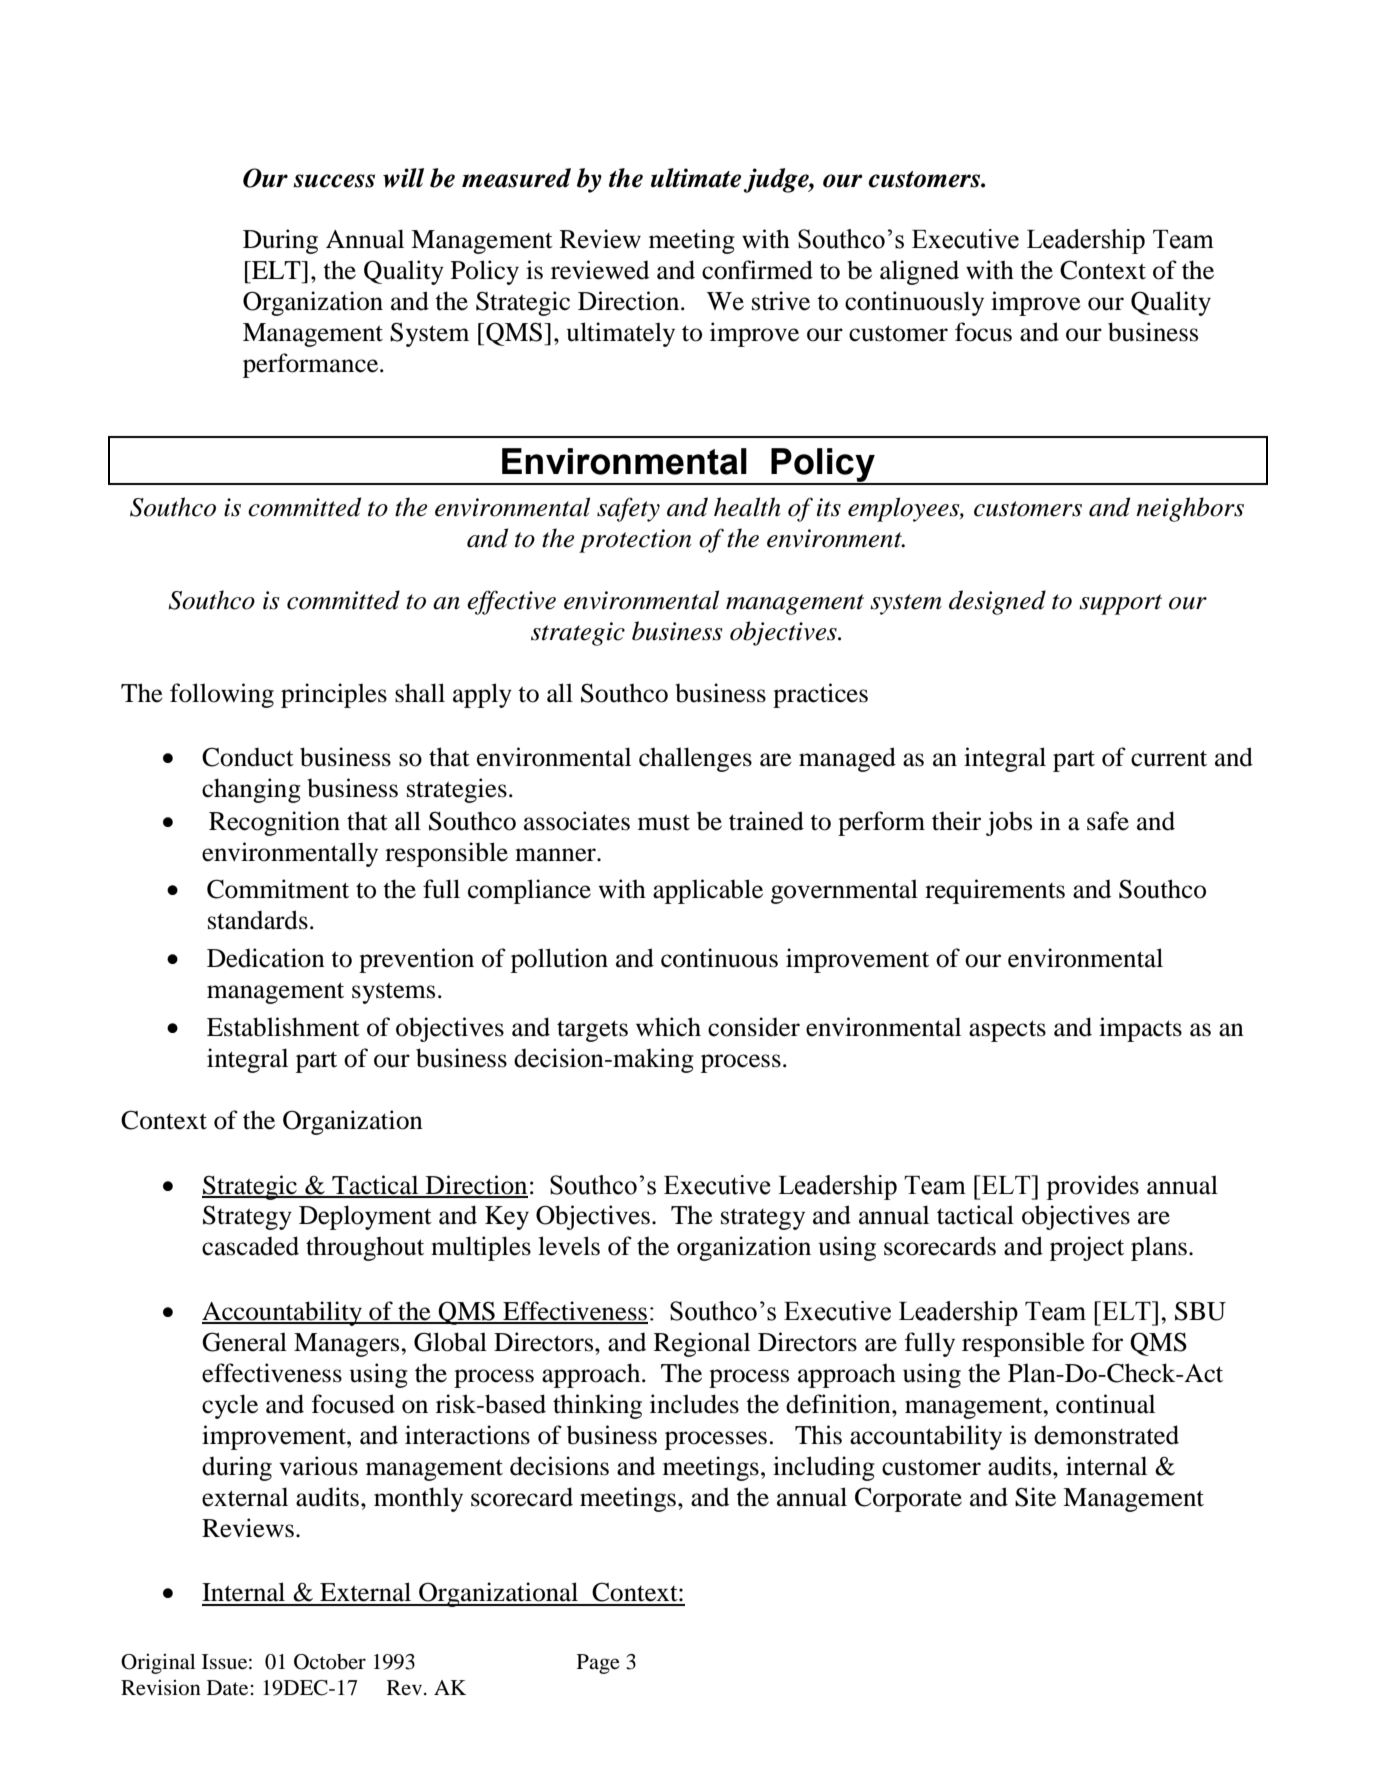 This screenshot has width=1375, height=1780. What do you see at coordinates (334, 695) in the screenshot?
I see `principles` at bounding box center [334, 695].
